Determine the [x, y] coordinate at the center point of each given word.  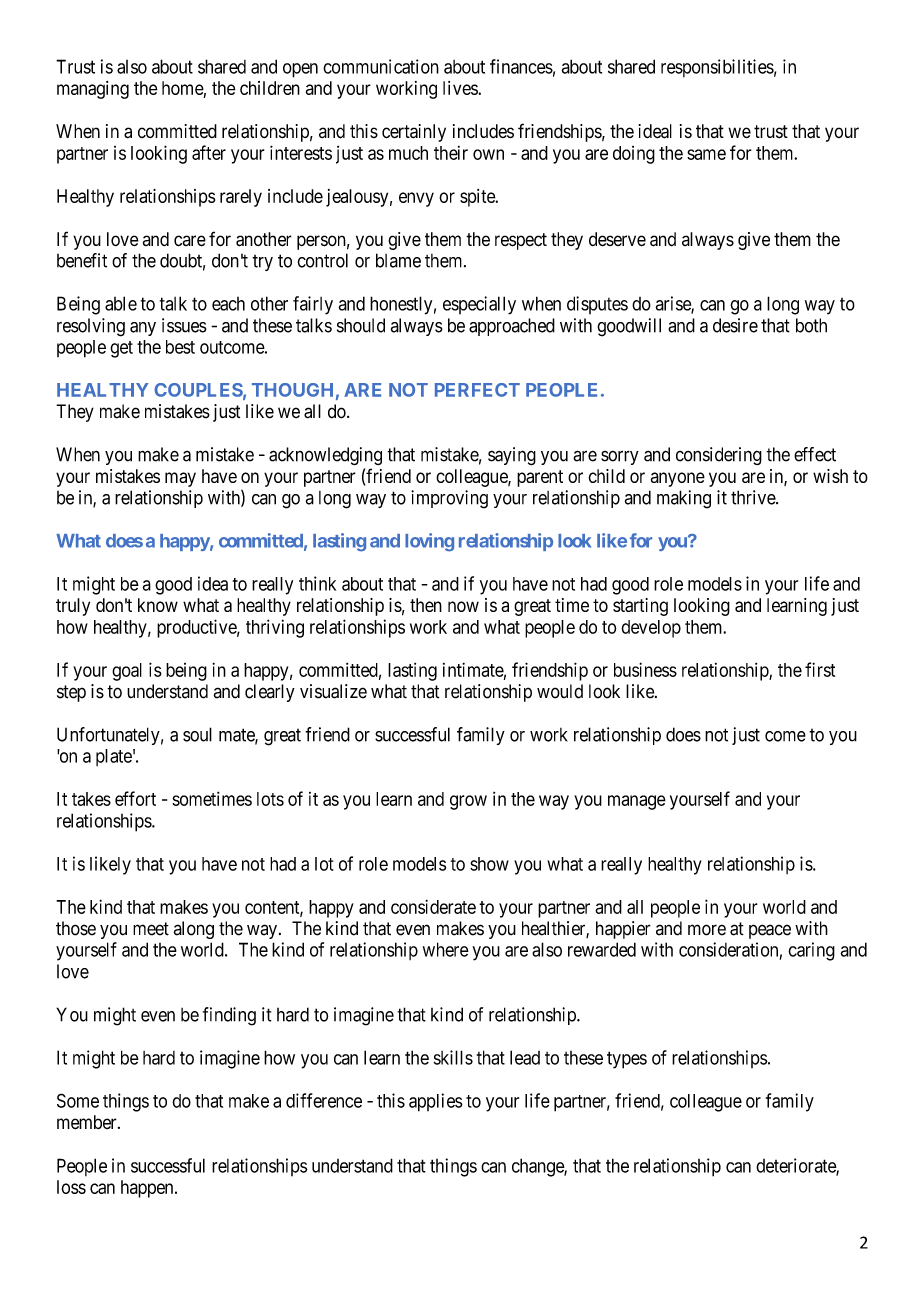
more [707, 930]
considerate [433, 906]
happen [148, 1189]
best [180, 347]
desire [735, 325]
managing [93, 90]
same [706, 154]
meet [151, 929]
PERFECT [477, 390]
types [627, 1060]
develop [651, 629]
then [426, 605]
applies [436, 1102]
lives [461, 88]
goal [127, 672]
